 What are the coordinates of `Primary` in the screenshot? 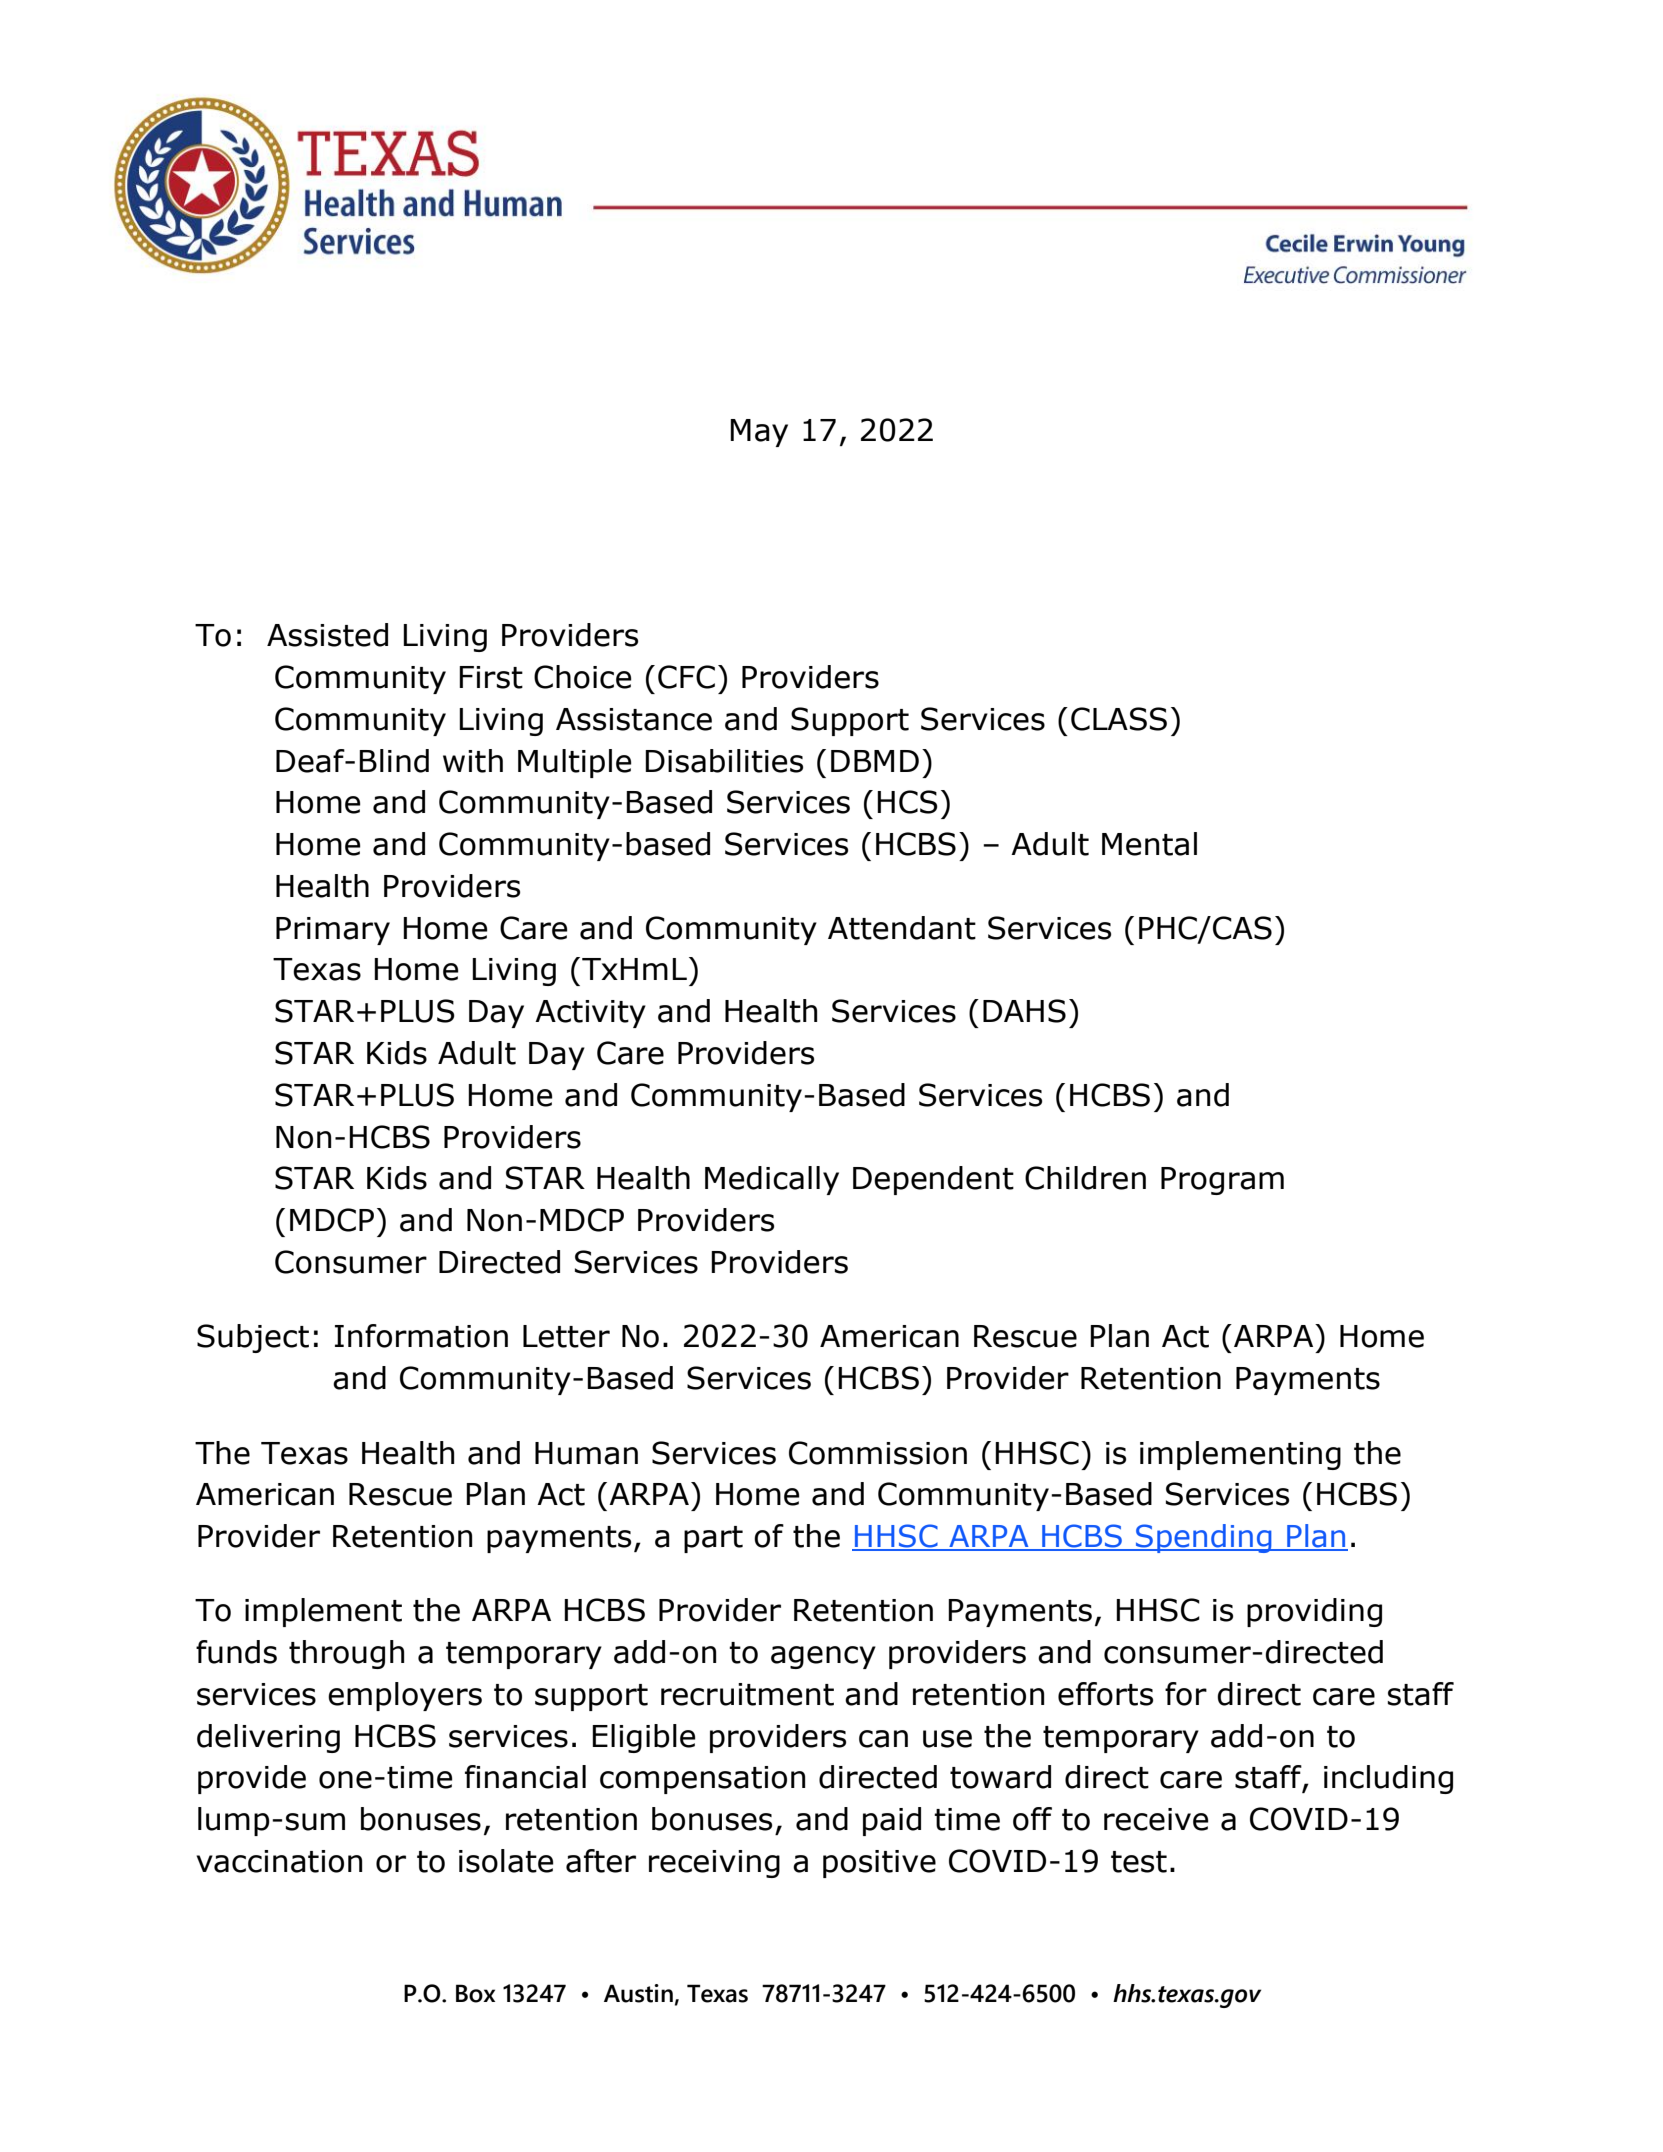 It's located at (333, 931).
